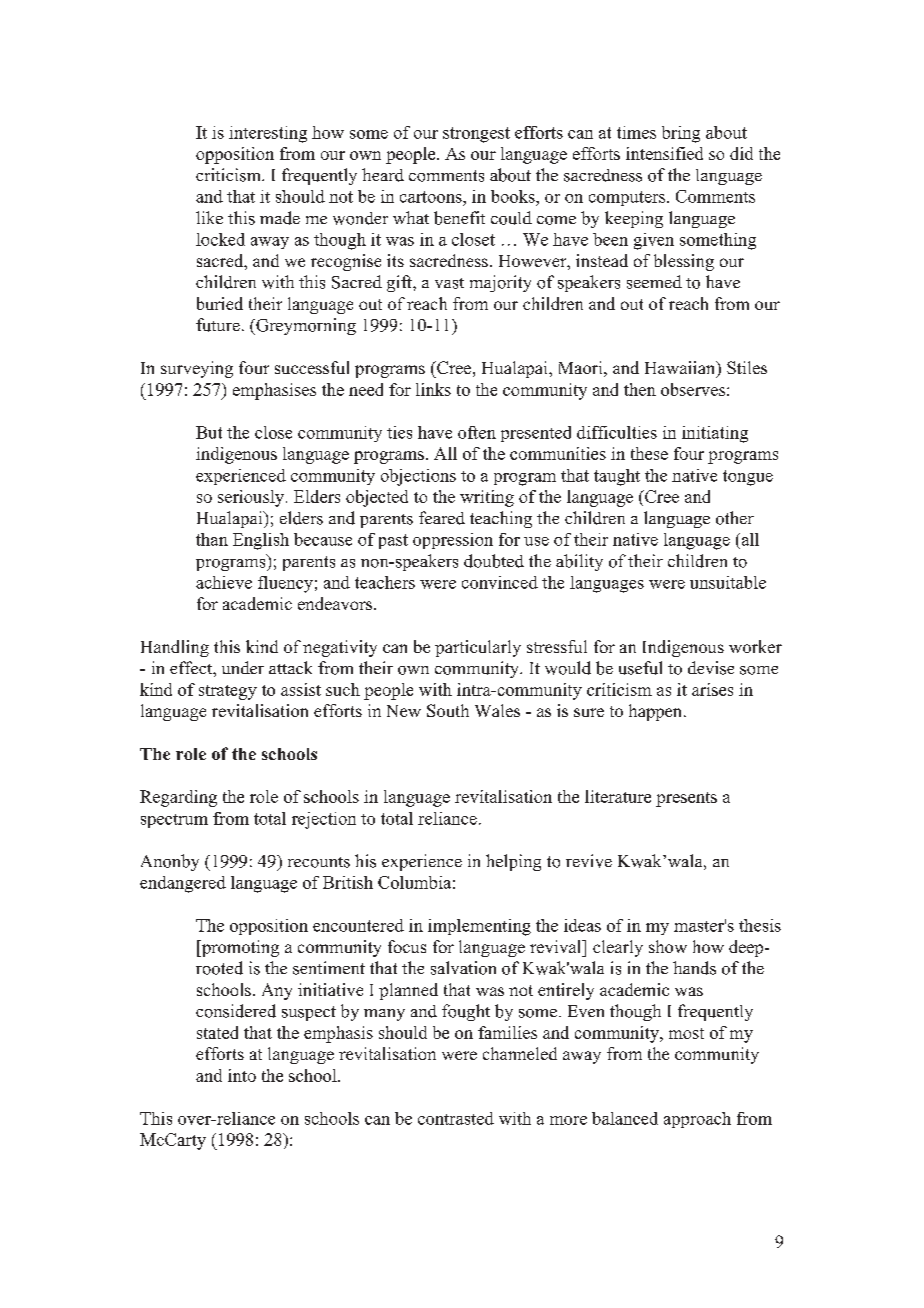  Describe the element at coordinates (476, 135) in the screenshot. I see `strongest` at that location.
